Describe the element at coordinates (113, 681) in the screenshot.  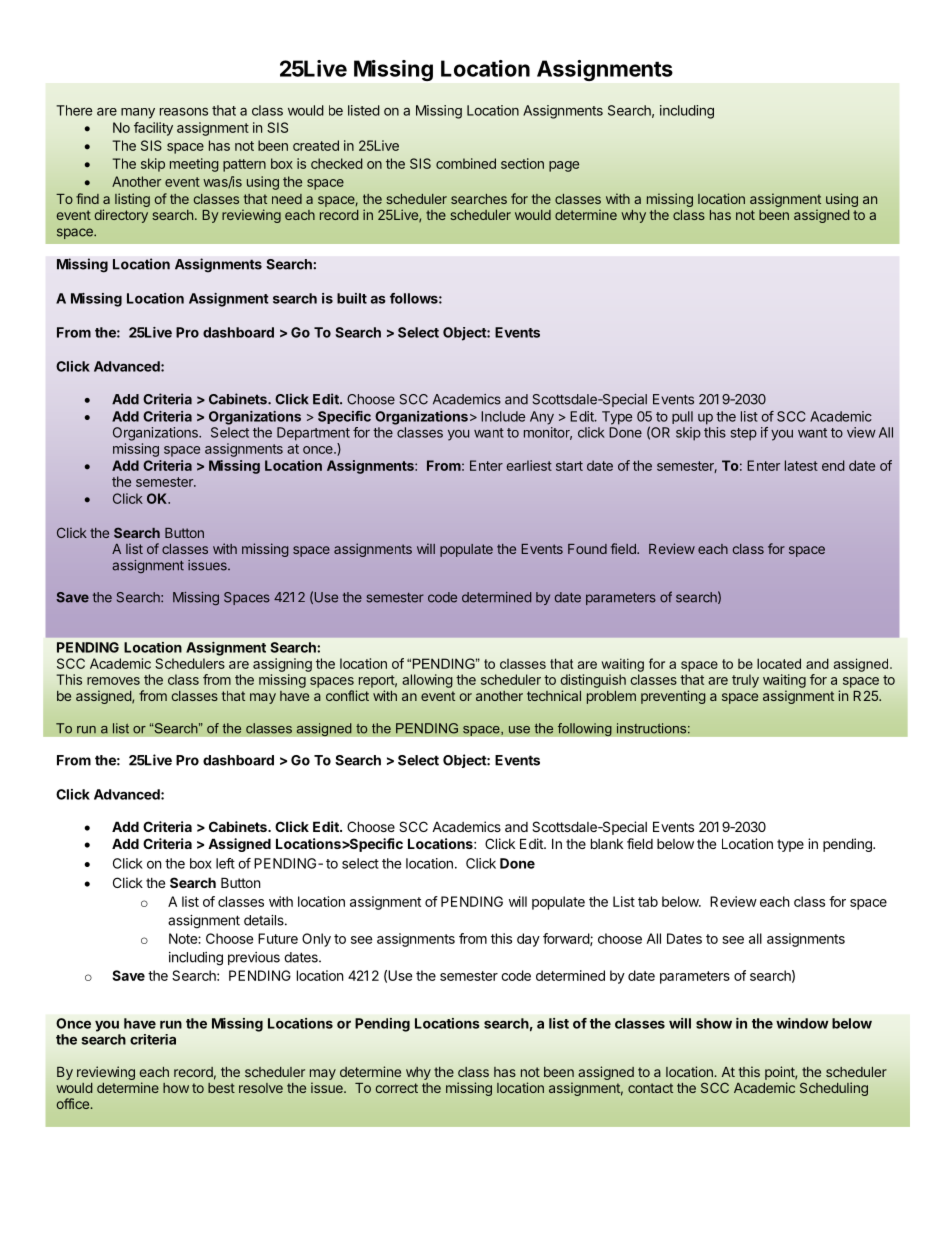
I see `removes` at that location.
